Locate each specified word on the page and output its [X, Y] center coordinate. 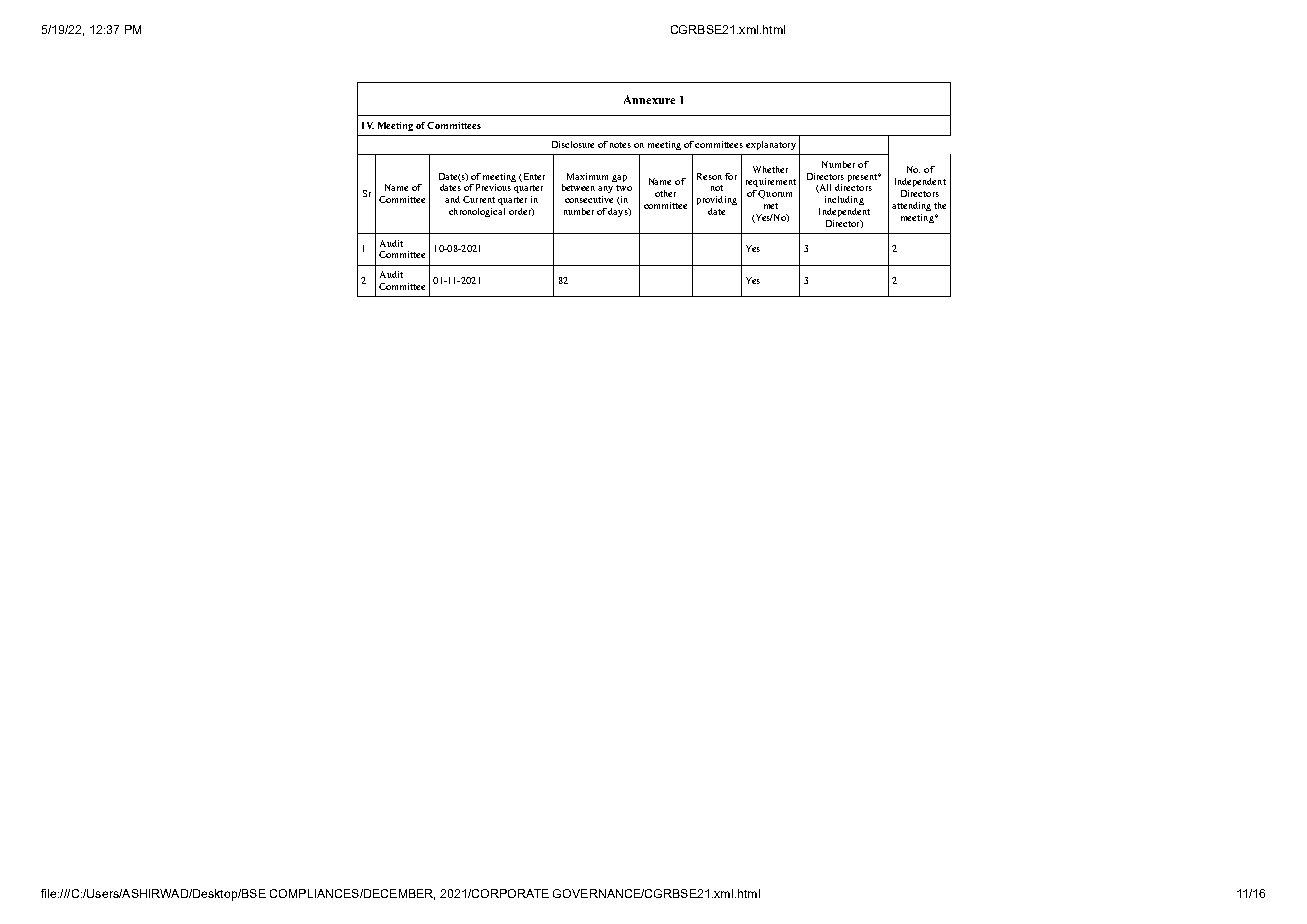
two [624, 188]
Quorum [775, 194]
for [731, 176]
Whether [770, 169]
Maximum [587, 176]
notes [620, 145]
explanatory [771, 145]
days [619, 212]
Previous [493, 187]
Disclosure [573, 144]
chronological [477, 212]
